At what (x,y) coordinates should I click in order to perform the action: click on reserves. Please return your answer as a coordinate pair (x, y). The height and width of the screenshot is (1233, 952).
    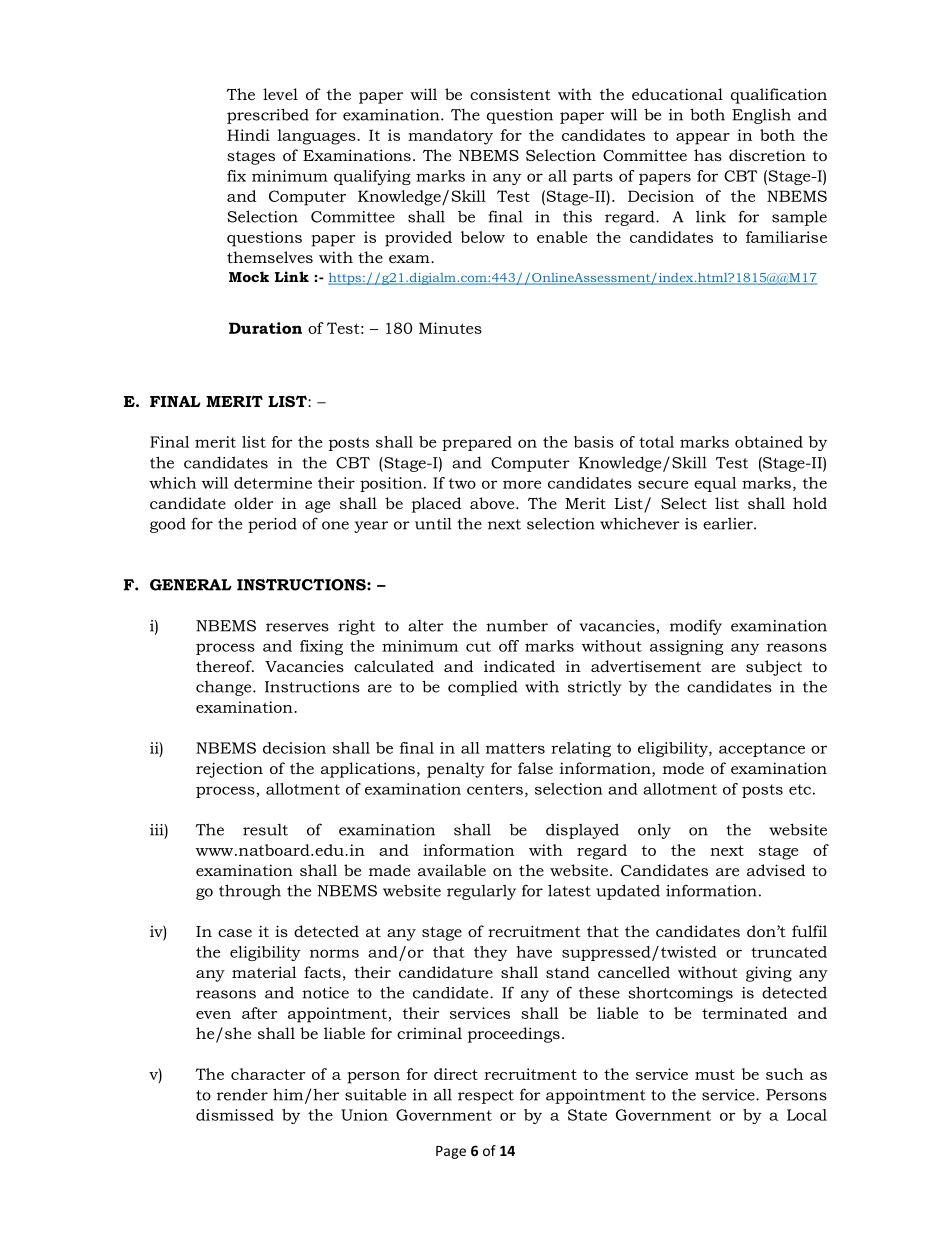
    Looking at the image, I should click on (297, 627).
